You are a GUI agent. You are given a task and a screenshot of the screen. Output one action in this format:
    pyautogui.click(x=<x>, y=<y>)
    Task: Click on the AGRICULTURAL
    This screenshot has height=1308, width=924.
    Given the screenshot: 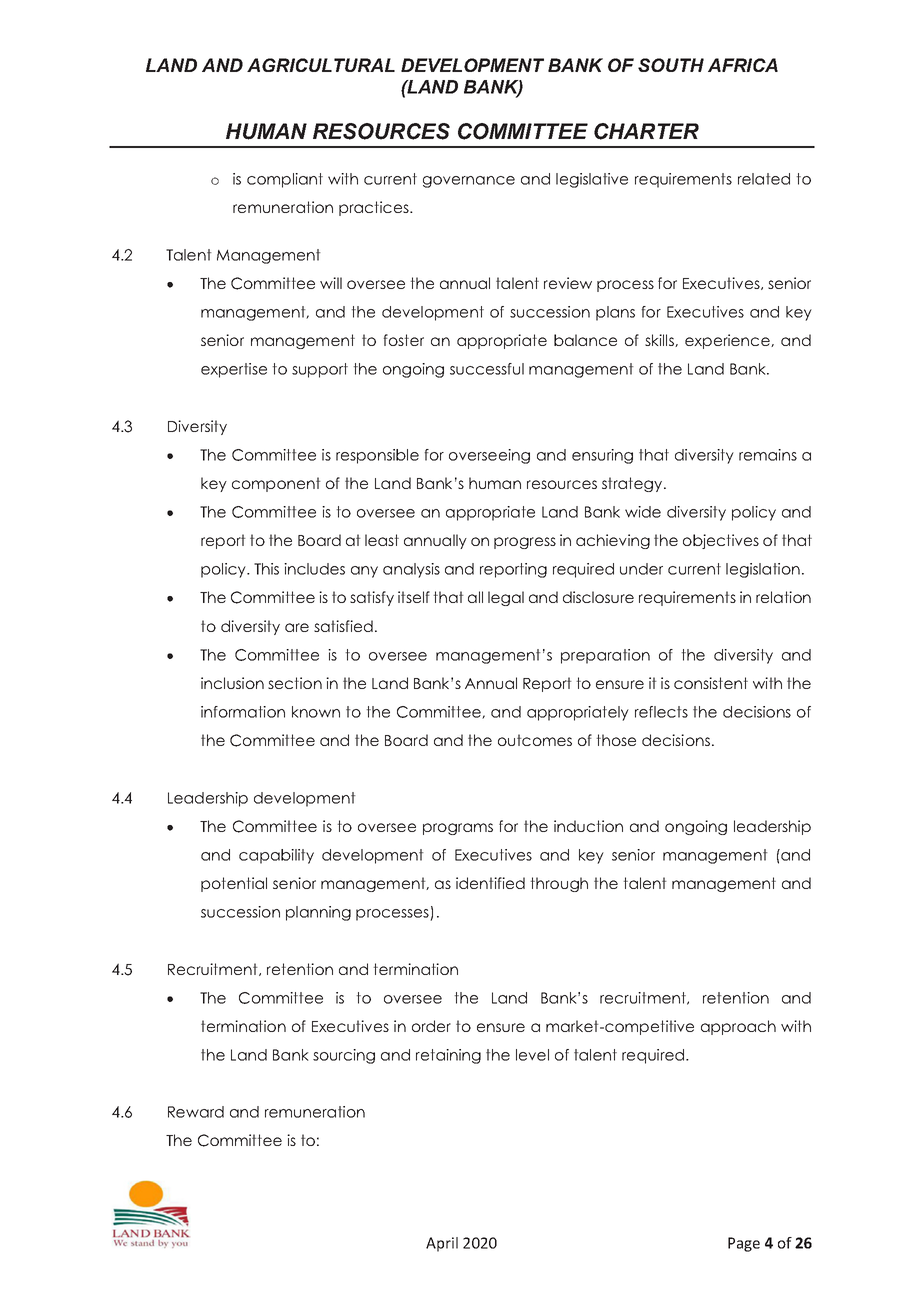 What is the action you would take?
    pyautogui.click(x=321, y=65)
